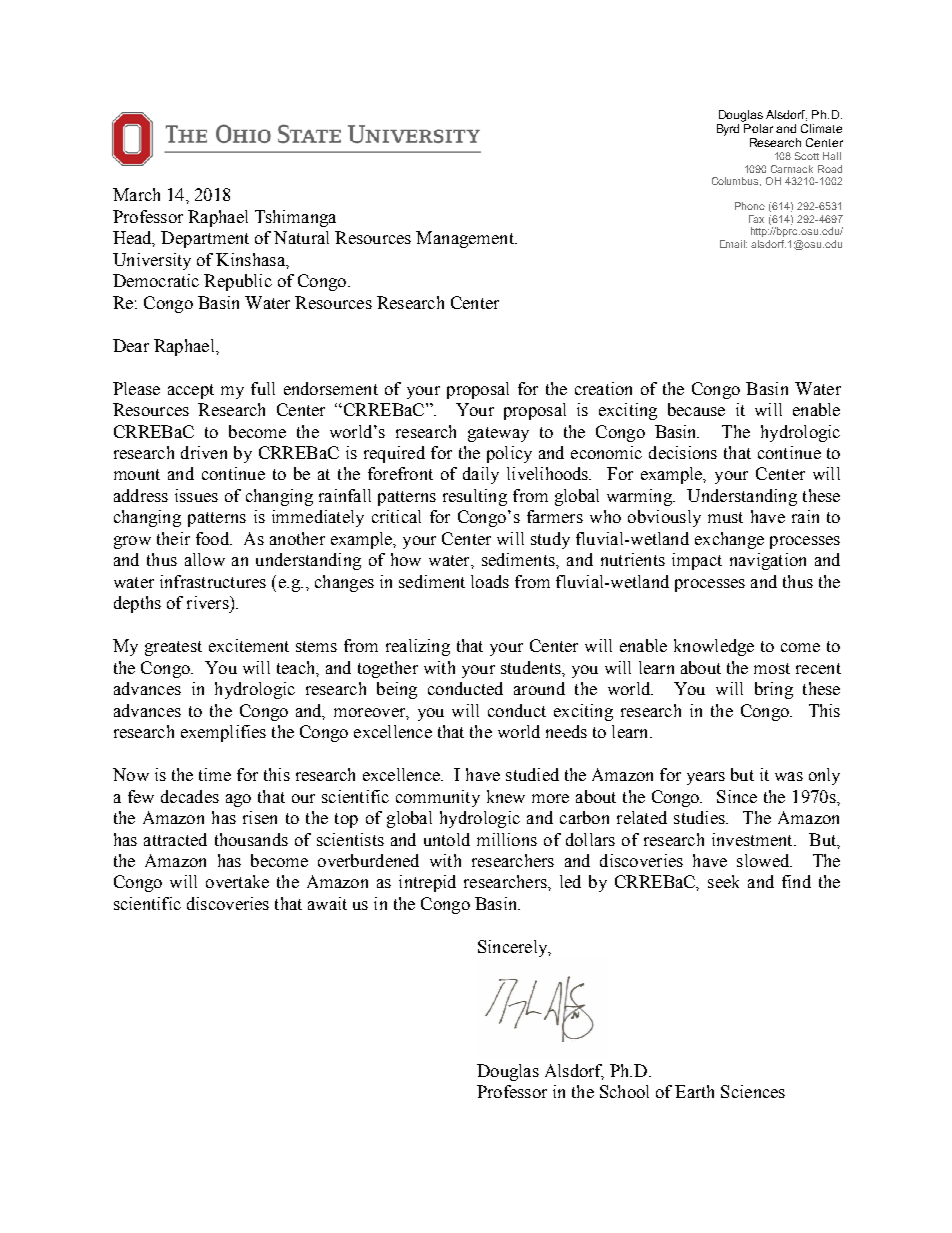  Describe the element at coordinates (624, 1091) in the page. I see `School` at that location.
